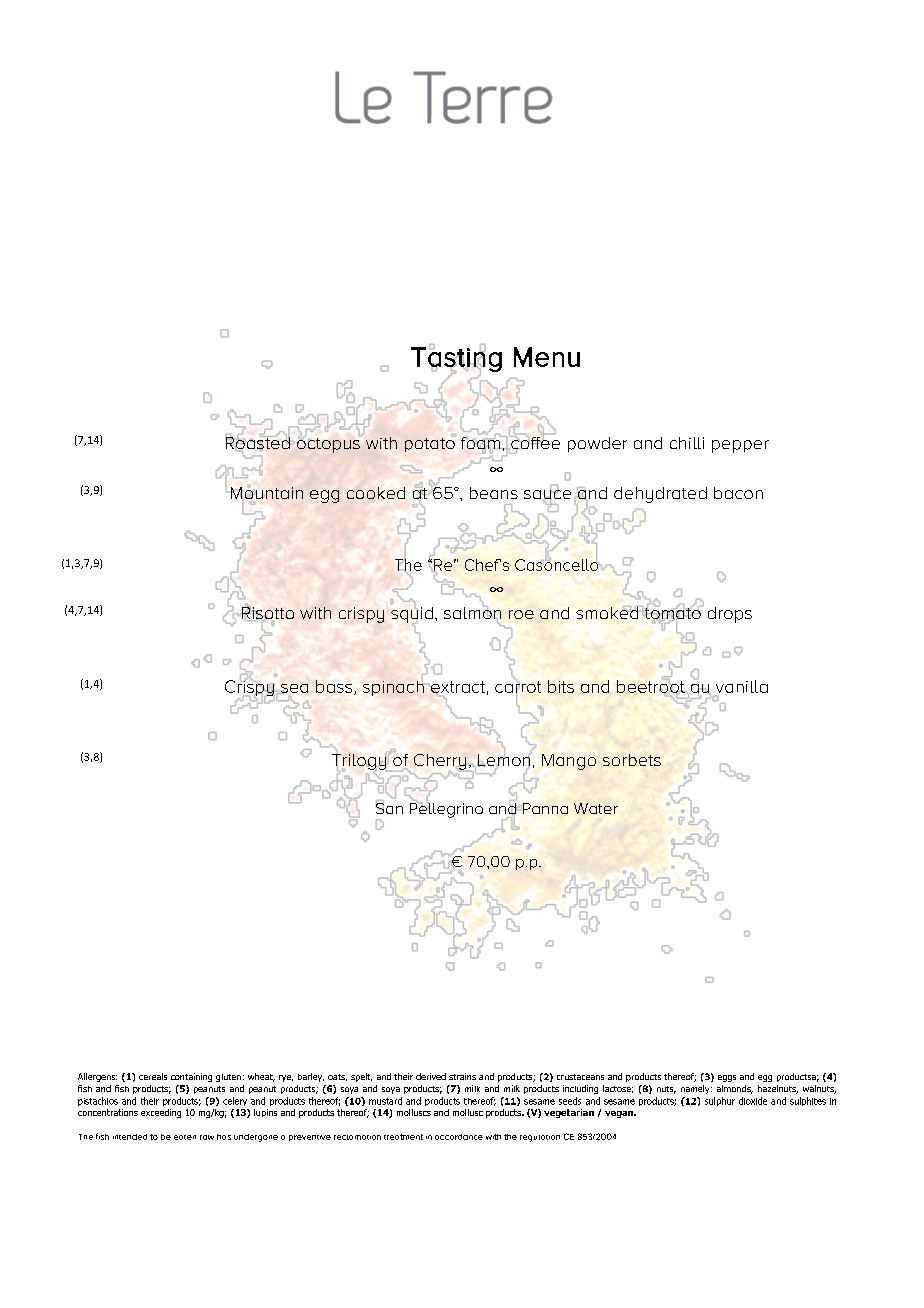 This screenshot has width=924, height=1308. I want to click on squid, so click(412, 614).
